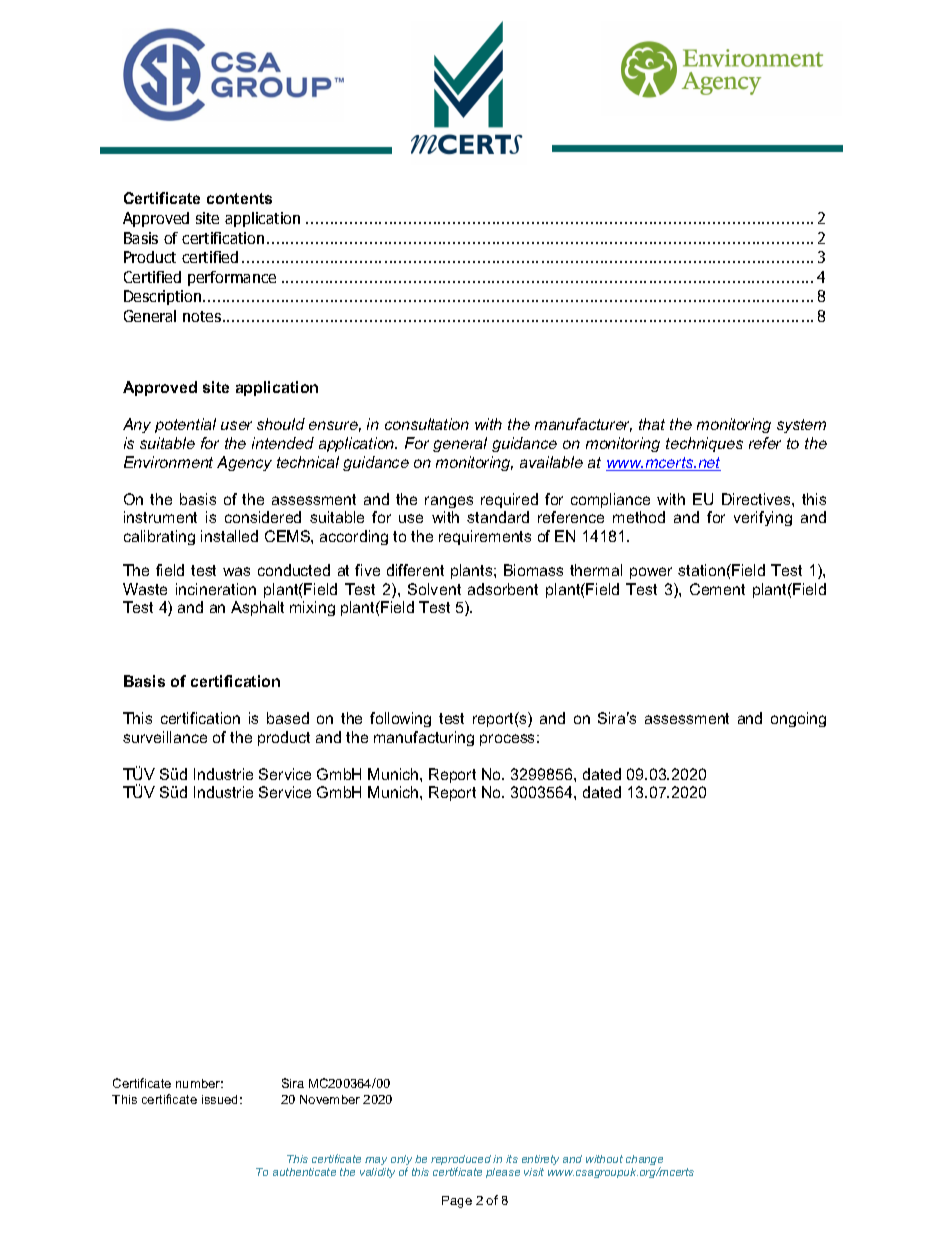 This page has height=1233, width=952. Describe the element at coordinates (461, 1161) in the page. I see `reproduced` at that location.
